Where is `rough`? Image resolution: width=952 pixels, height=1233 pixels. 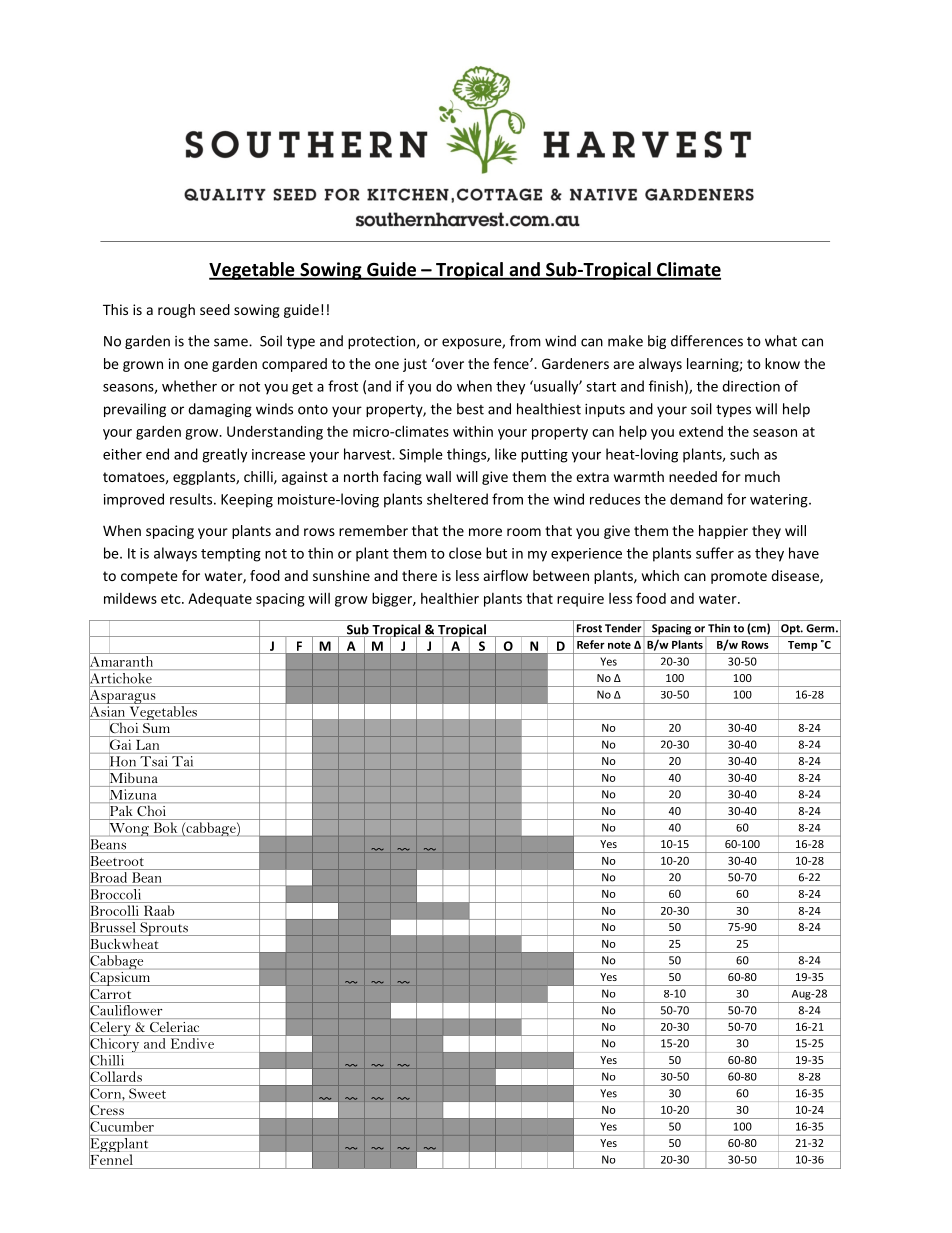 rough is located at coordinates (176, 311).
